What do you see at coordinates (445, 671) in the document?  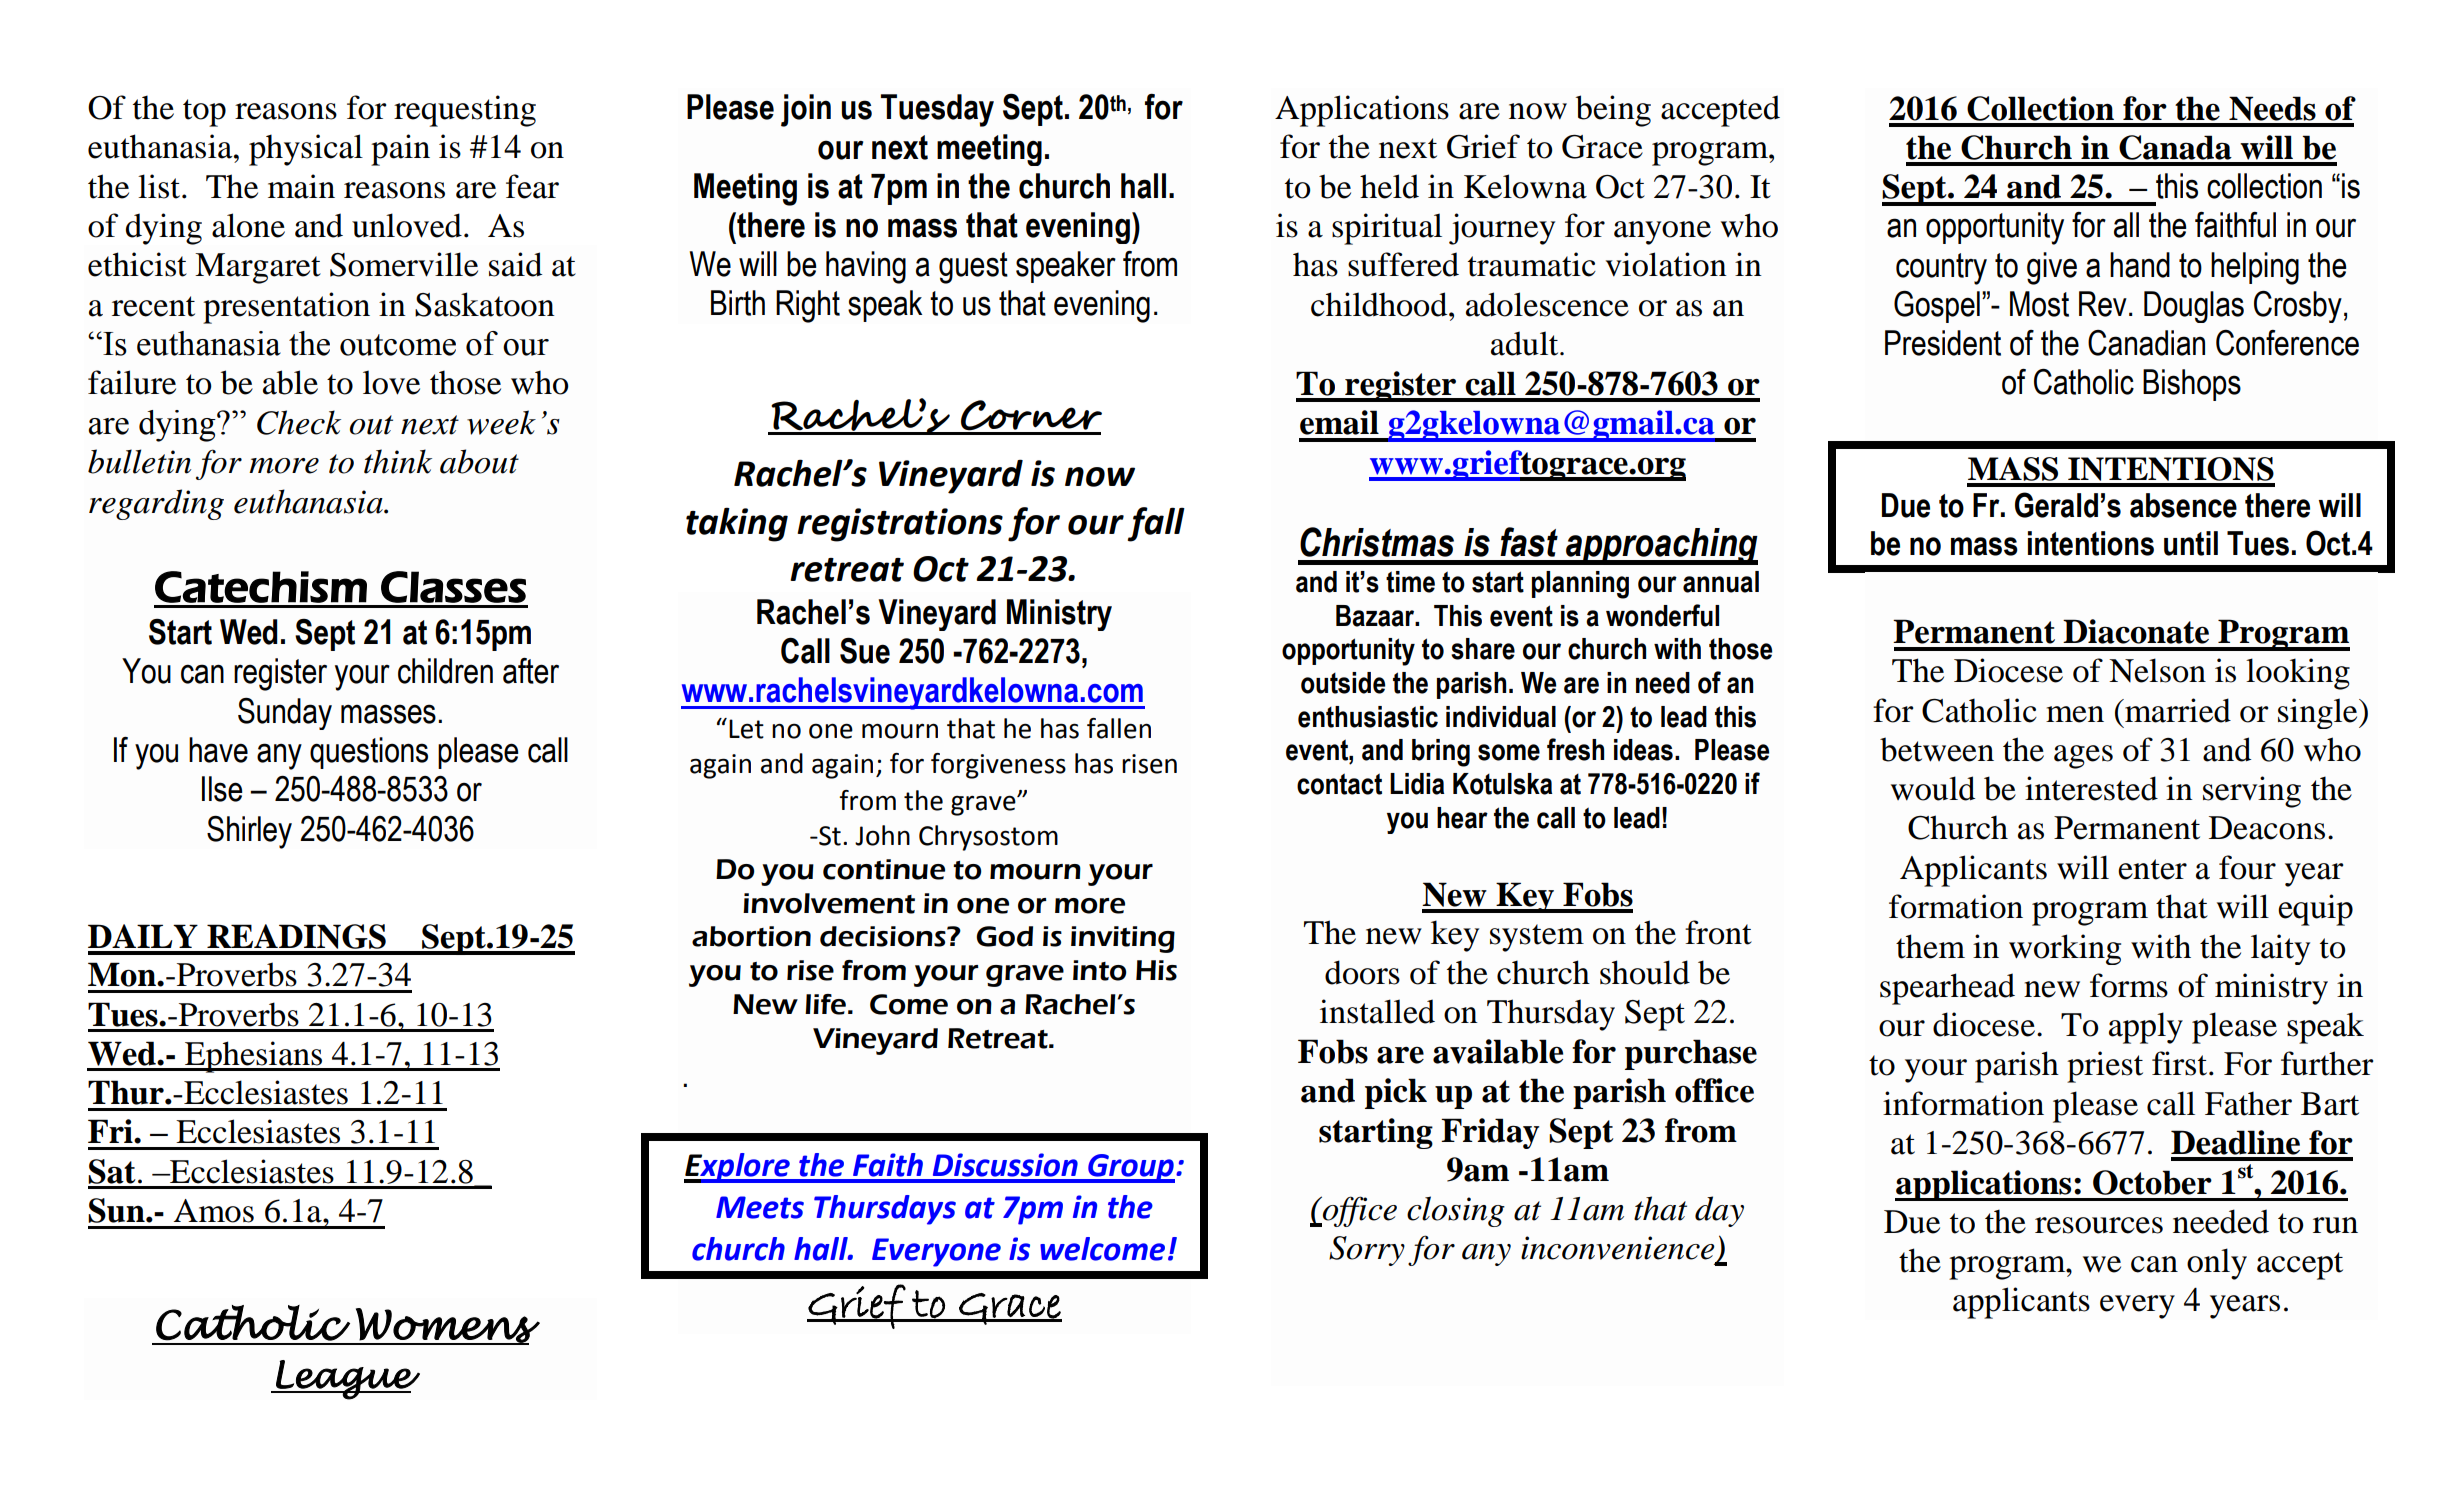 I see `children` at bounding box center [445, 671].
